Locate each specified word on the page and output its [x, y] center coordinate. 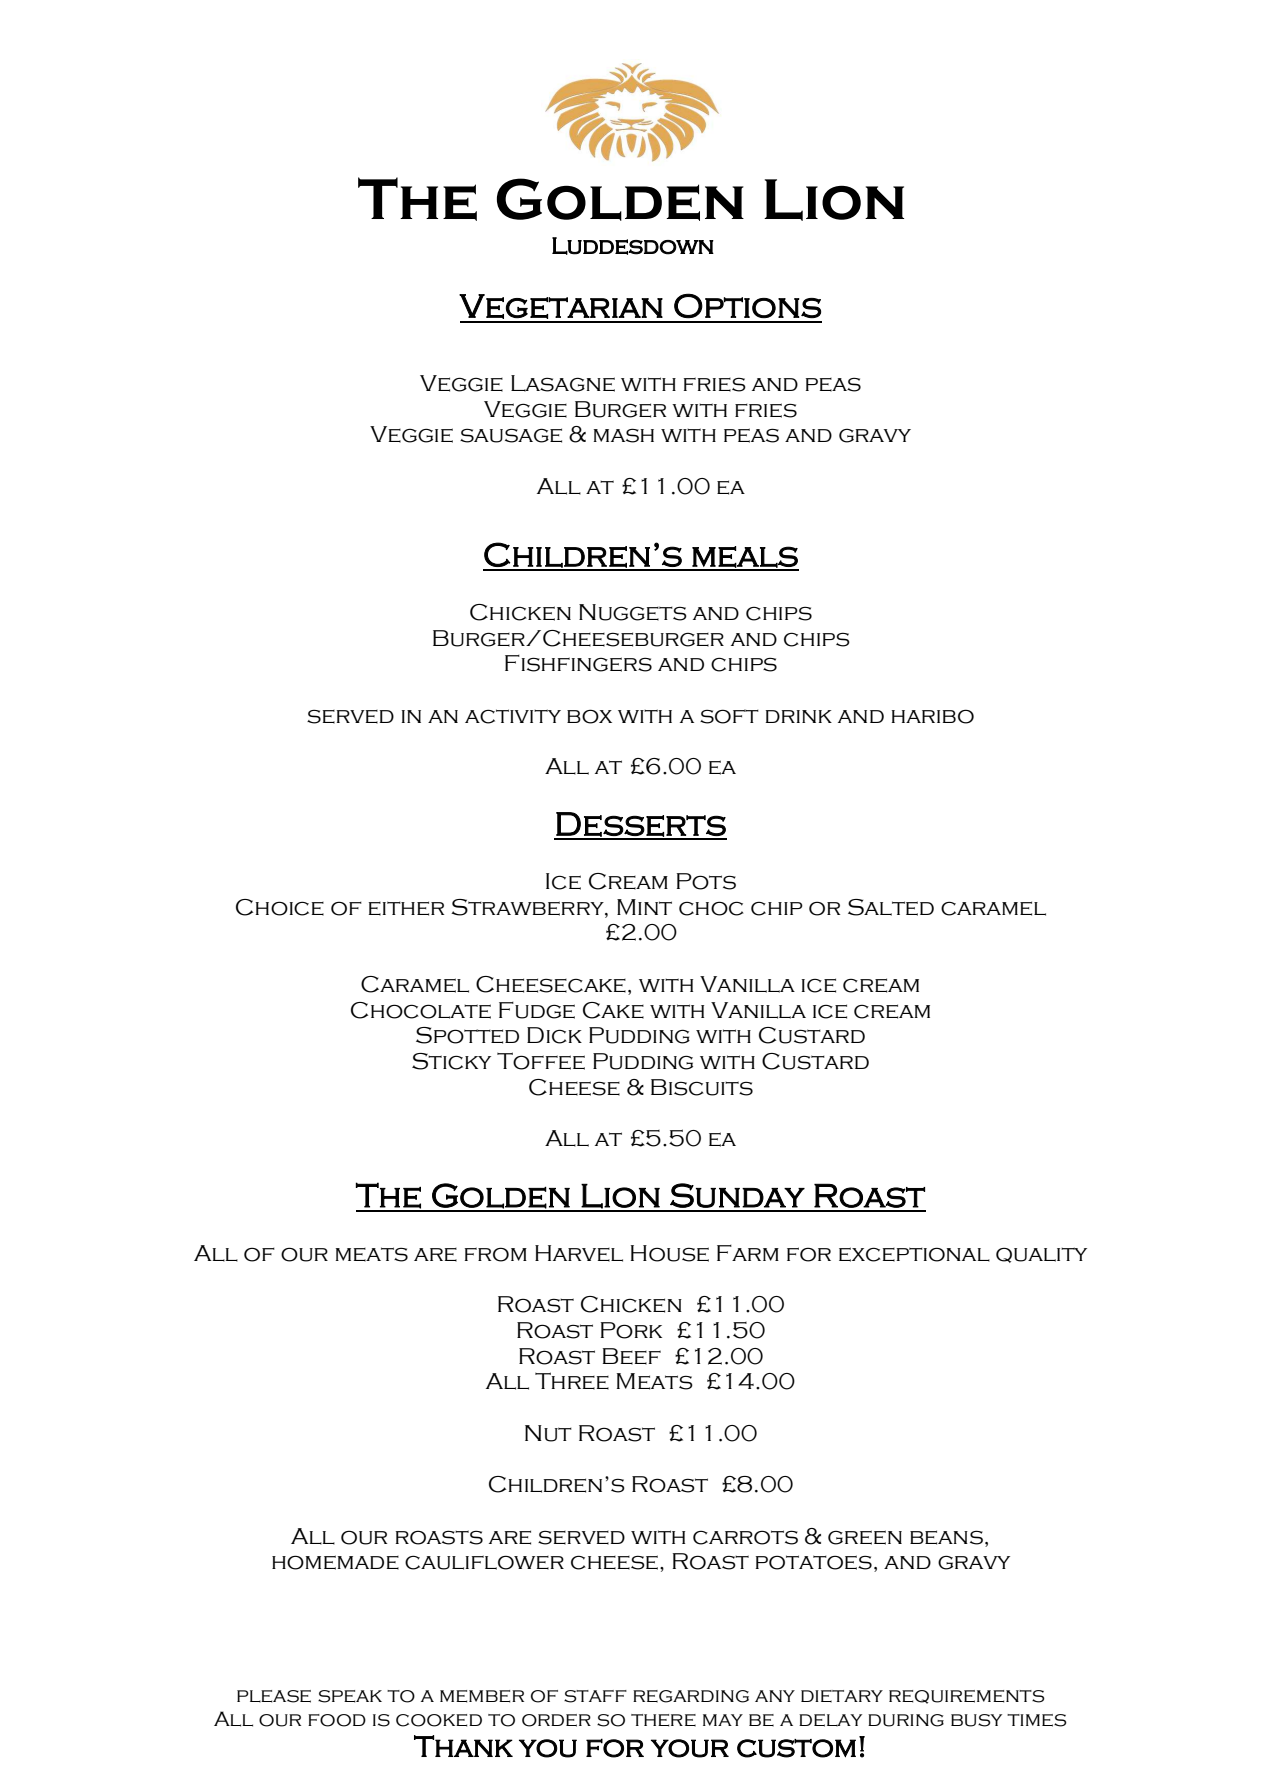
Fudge [537, 1010]
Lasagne [563, 383]
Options [747, 306]
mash [624, 435]
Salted [891, 907]
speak [350, 1696]
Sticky [451, 1061]
